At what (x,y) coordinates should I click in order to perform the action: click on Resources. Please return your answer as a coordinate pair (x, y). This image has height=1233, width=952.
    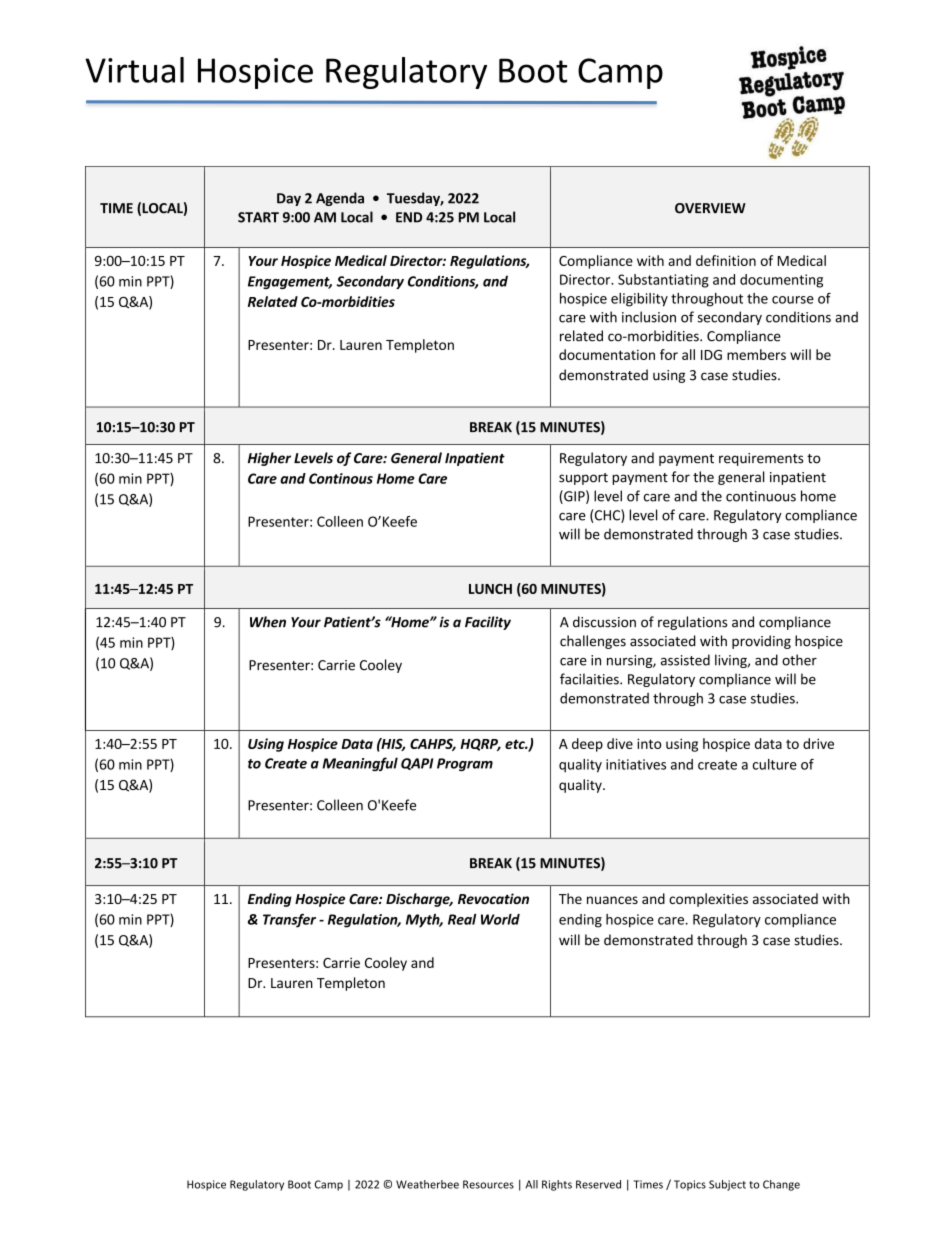
    Looking at the image, I should click on (488, 1184).
